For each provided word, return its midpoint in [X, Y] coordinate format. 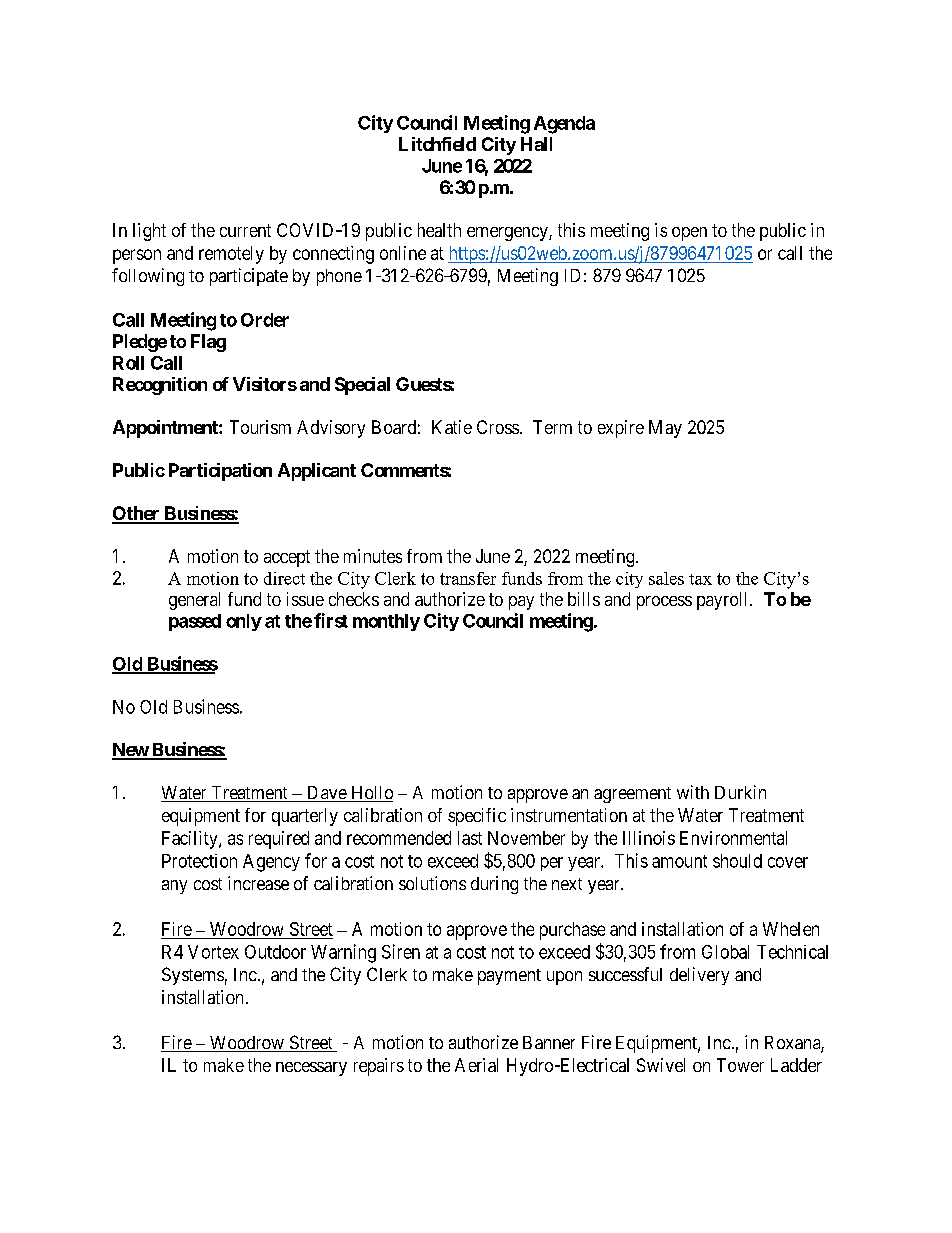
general [194, 601]
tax [700, 579]
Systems [193, 976]
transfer [468, 578]
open [689, 234]
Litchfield [437, 144]
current [245, 230]
